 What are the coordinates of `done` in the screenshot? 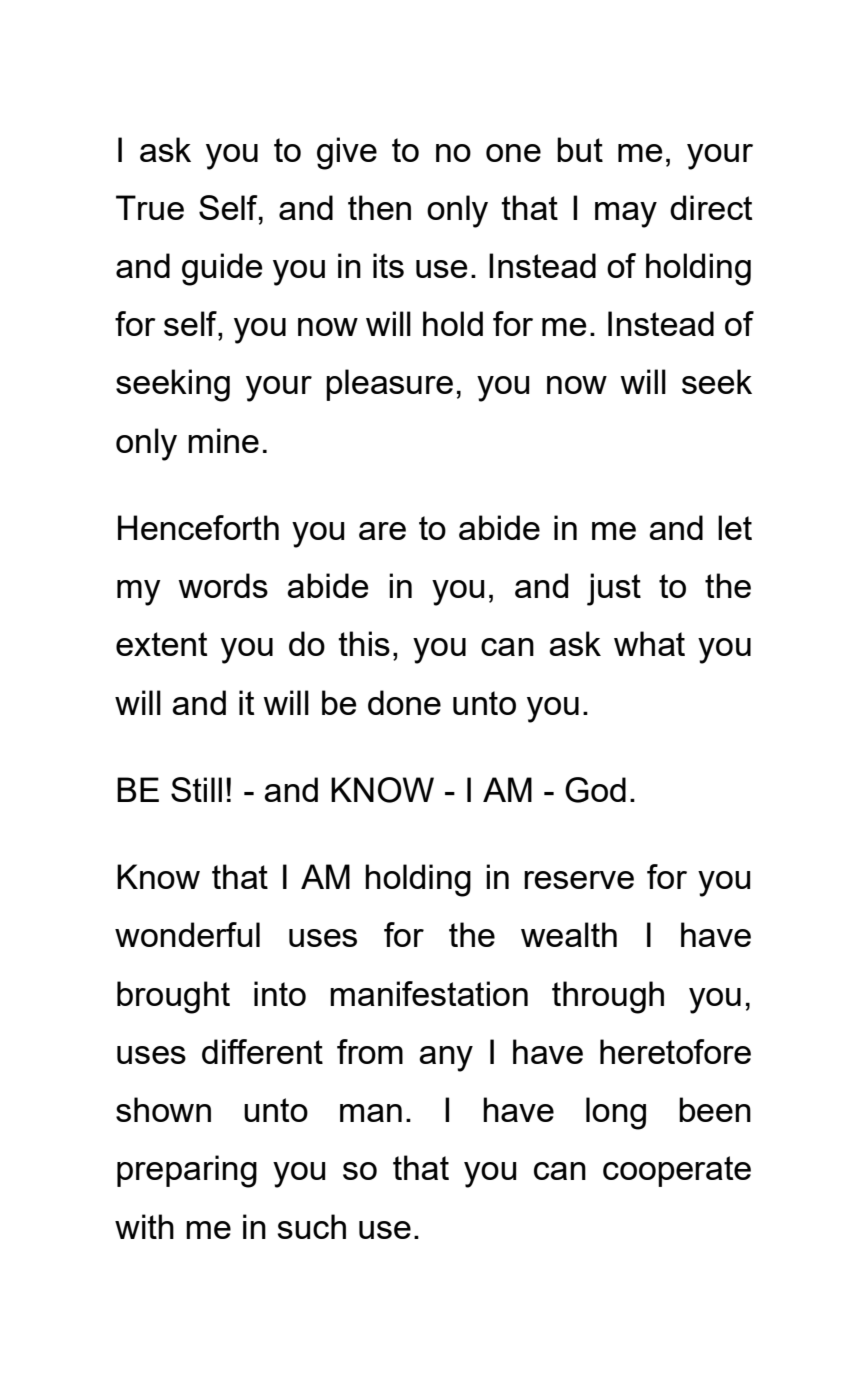 It's located at (404, 702).
